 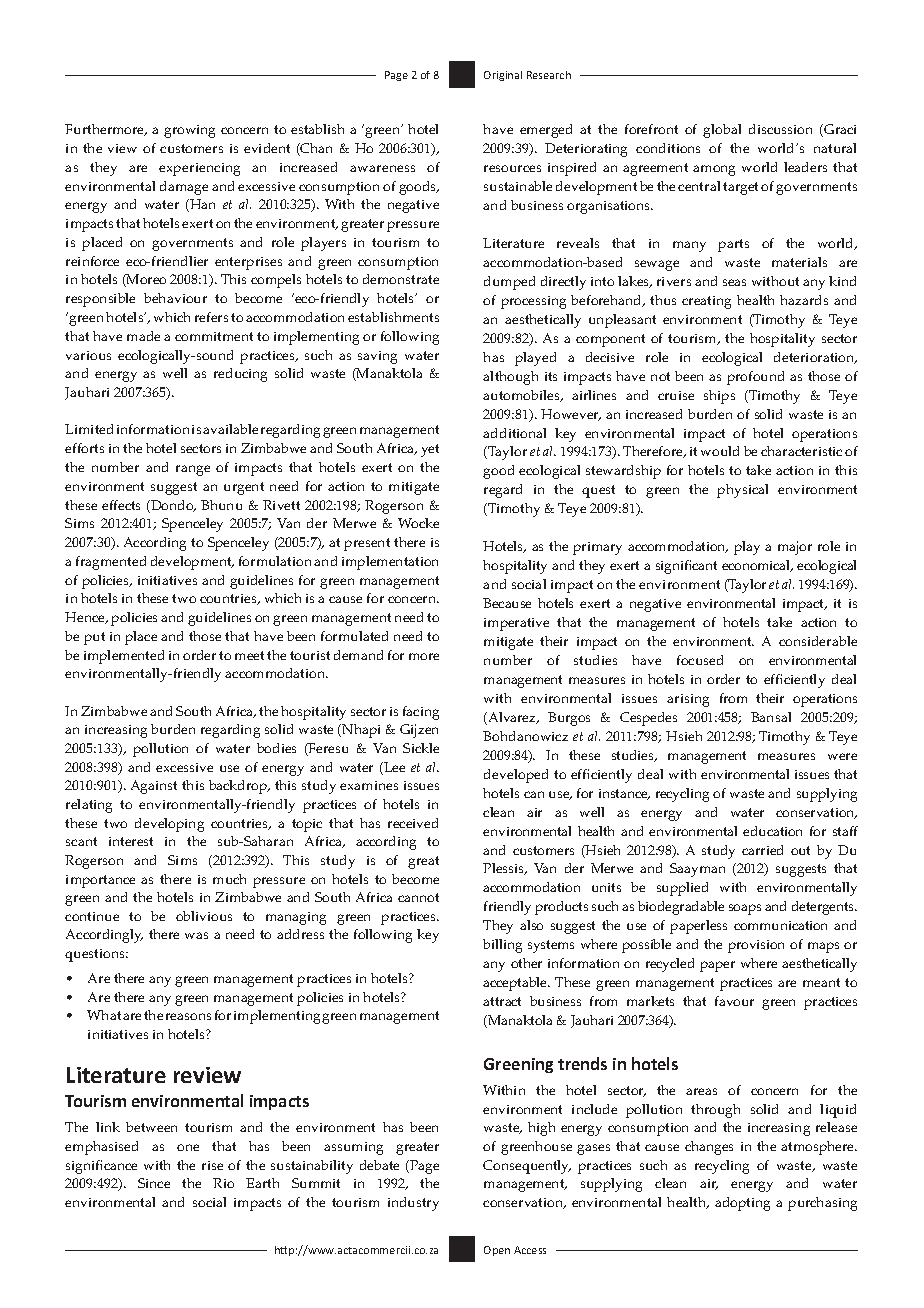 I want to click on Since, so click(x=154, y=1183).
